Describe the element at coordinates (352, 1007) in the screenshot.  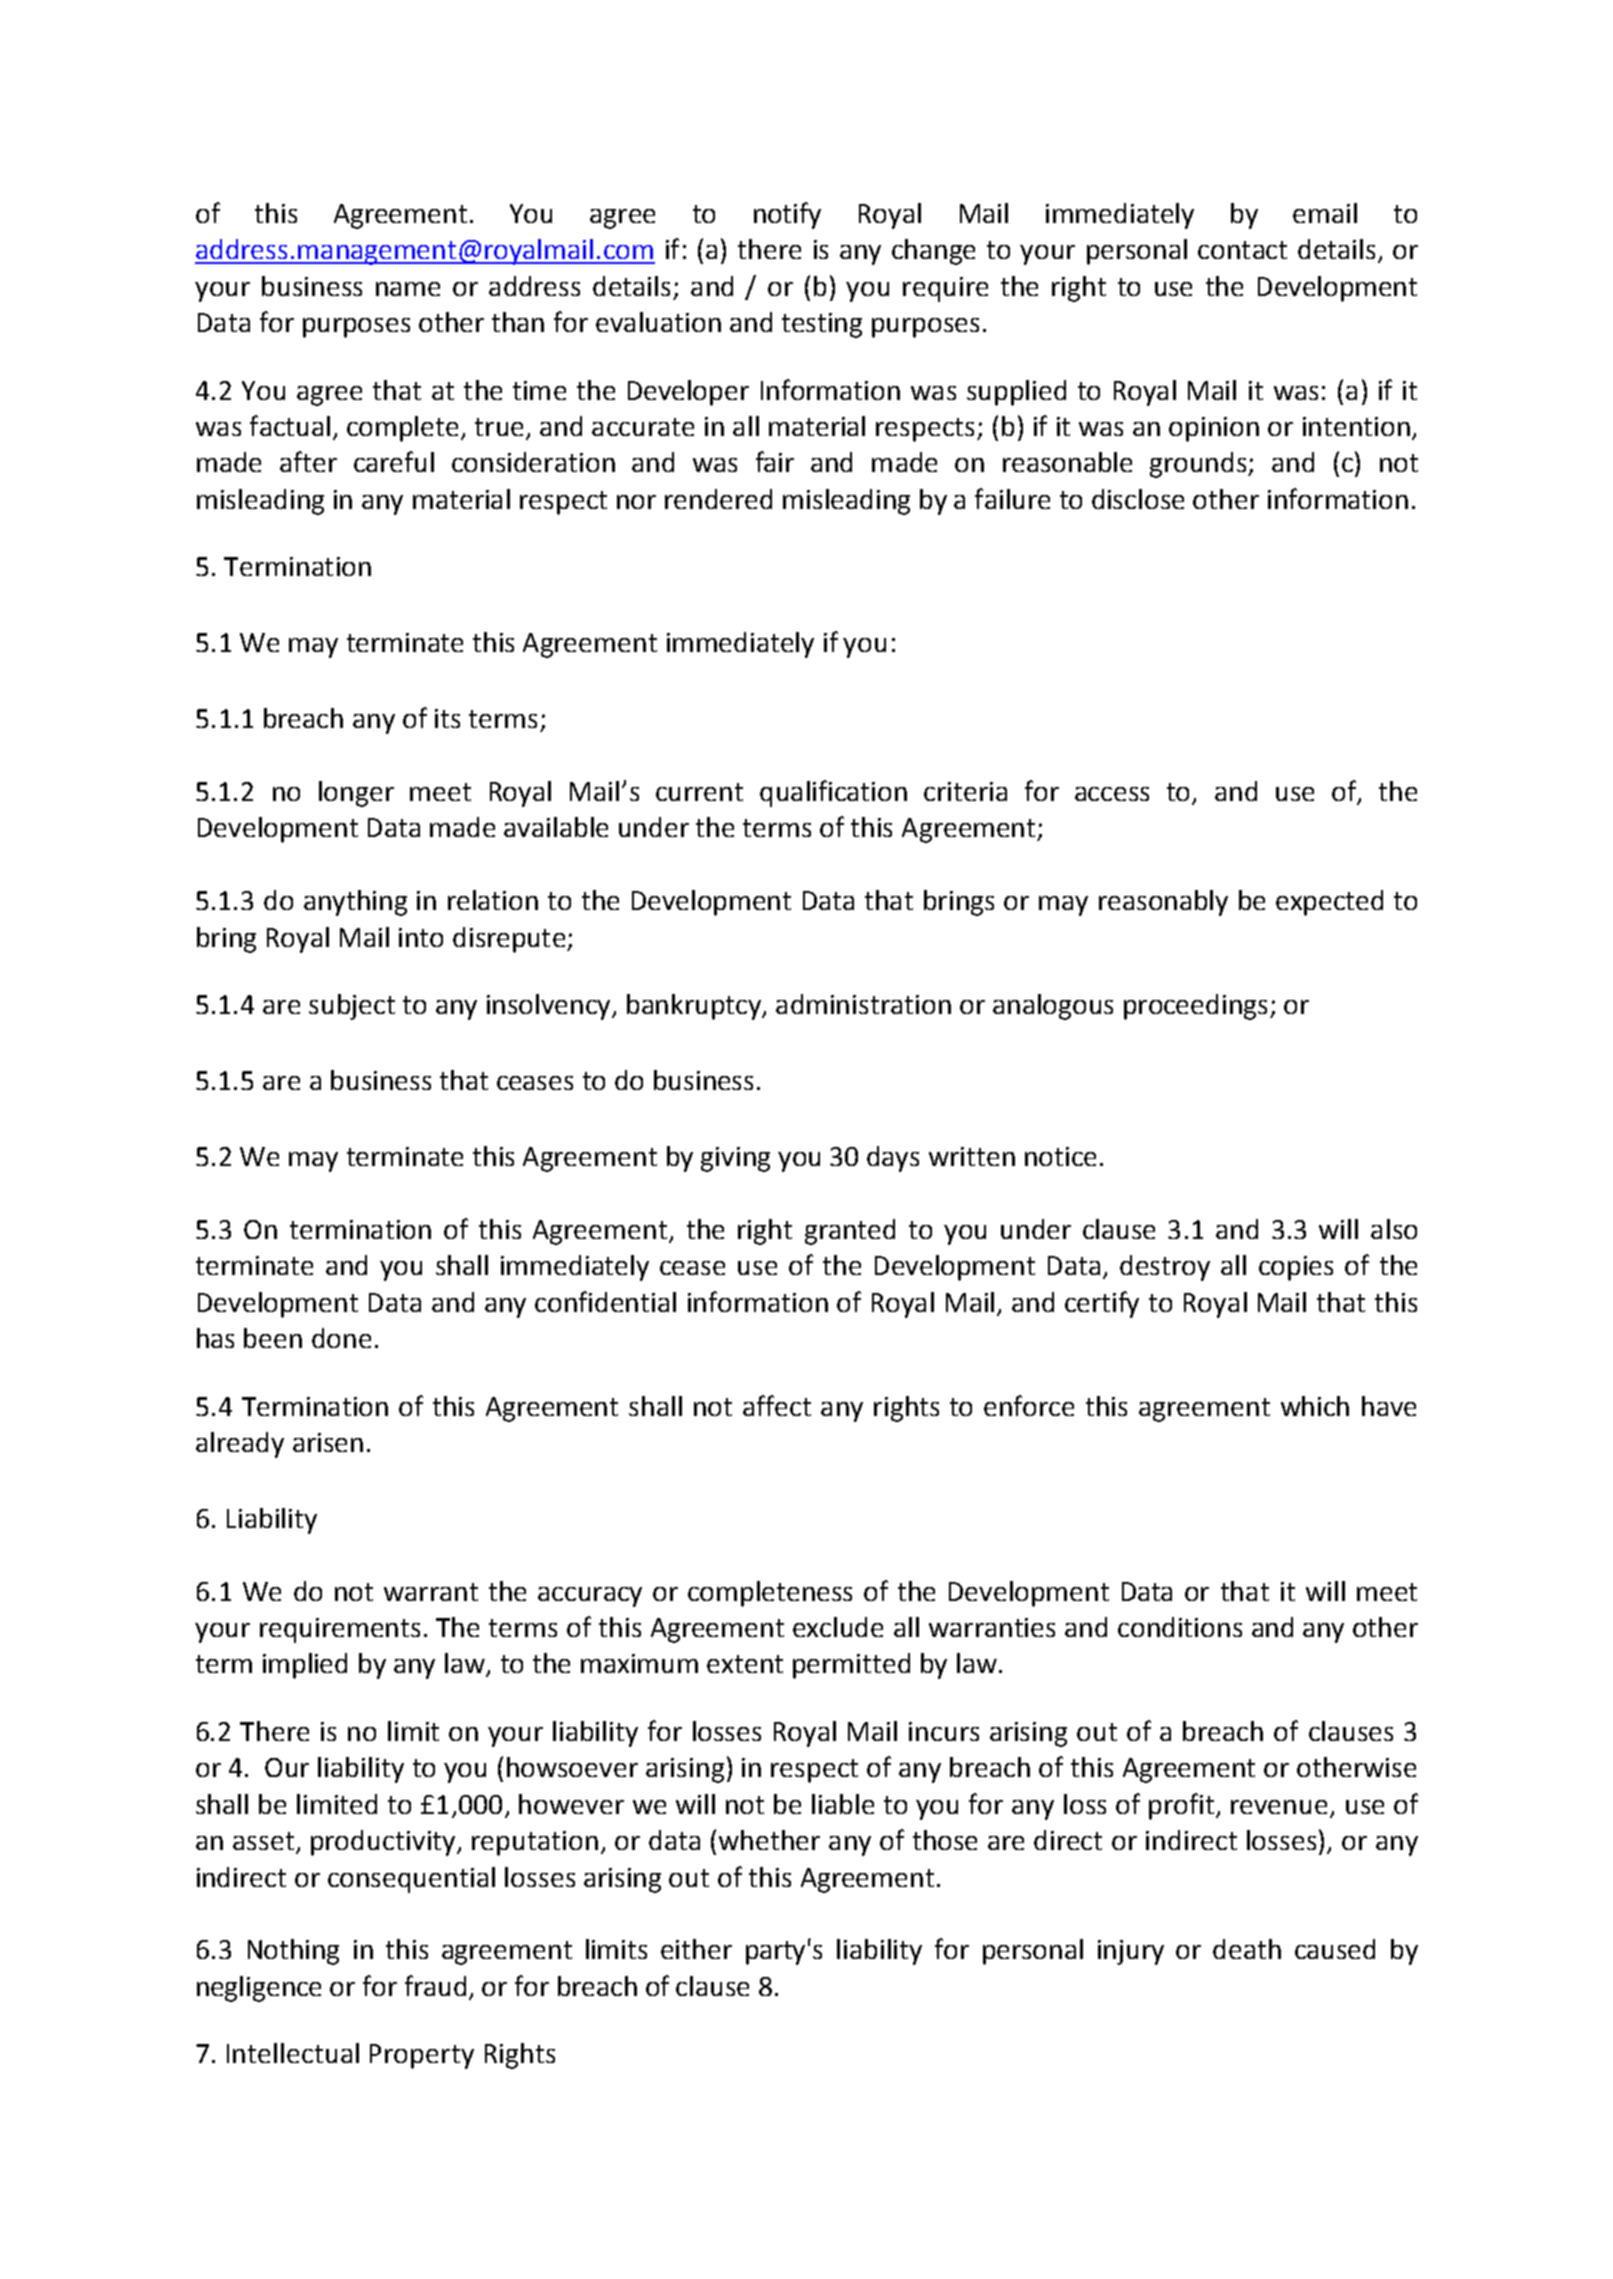
I see `subject` at that location.
